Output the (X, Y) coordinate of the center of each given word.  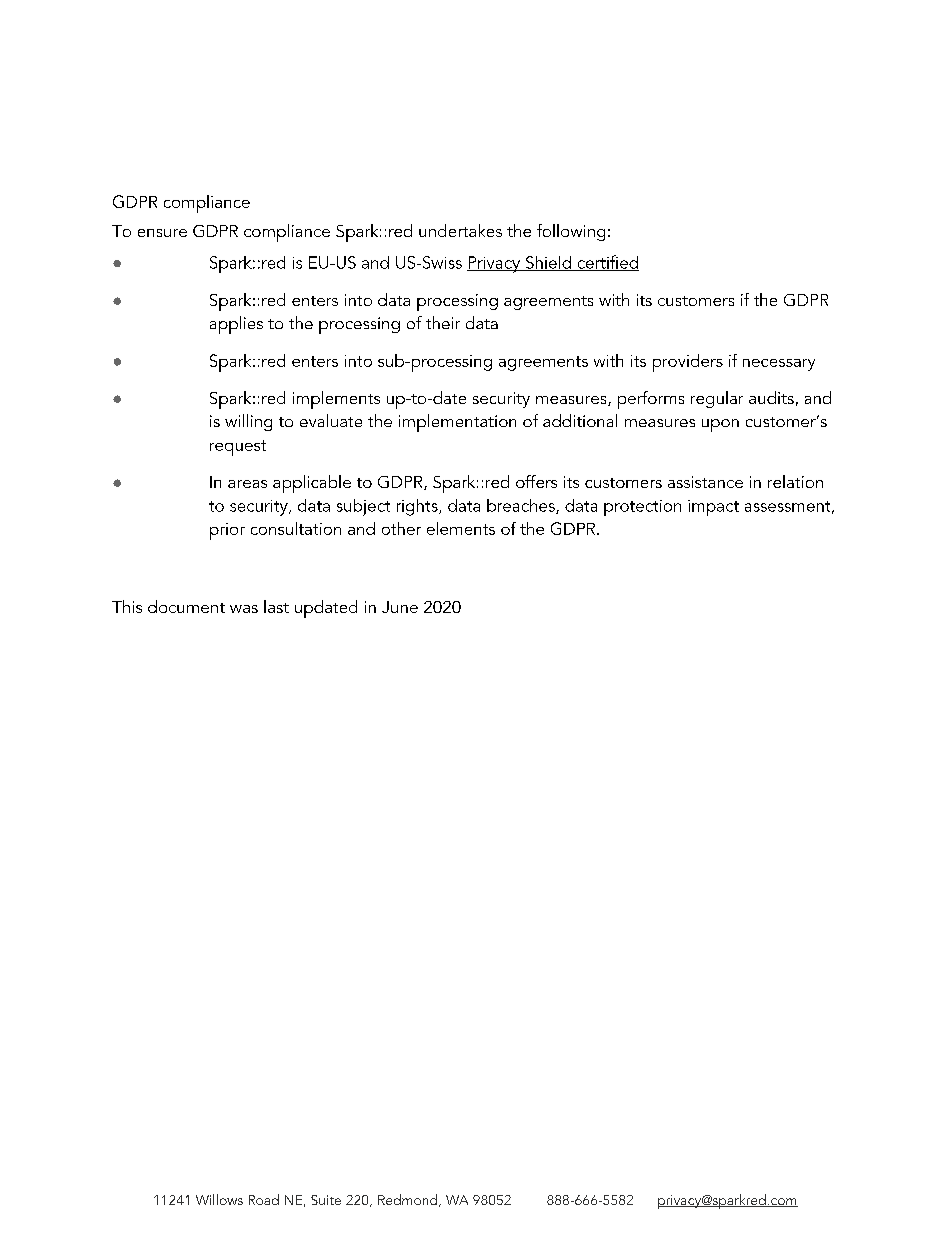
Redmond (409, 1200)
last (276, 606)
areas (247, 484)
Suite (326, 1200)
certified (607, 263)
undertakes (460, 230)
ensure (162, 233)
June (400, 607)
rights (418, 507)
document (186, 606)
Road (264, 1199)
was (244, 609)
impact (713, 508)
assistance (705, 482)
